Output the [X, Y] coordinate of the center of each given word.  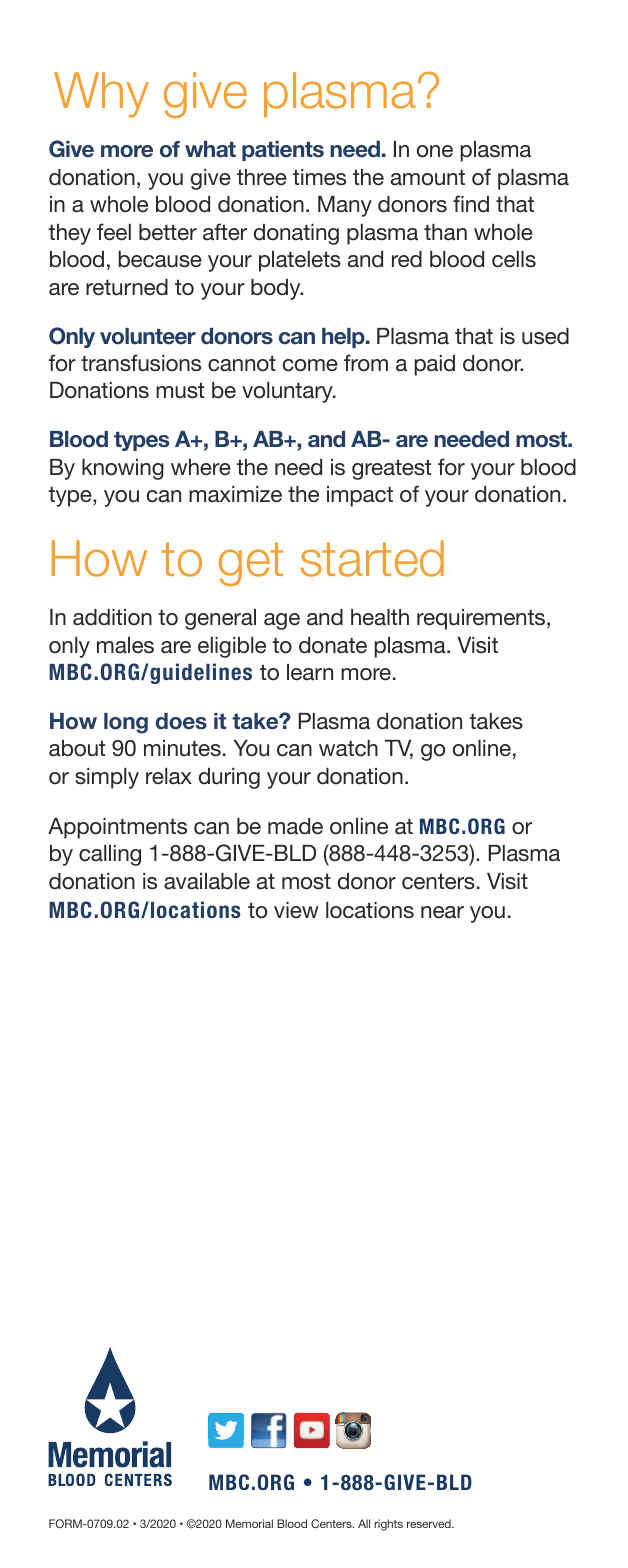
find [471, 203]
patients [283, 151]
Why [101, 95]
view [296, 910]
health [380, 617]
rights [388, 1525]
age [282, 621]
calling [110, 855]
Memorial [249, 1523]
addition [112, 617]
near [442, 912]
